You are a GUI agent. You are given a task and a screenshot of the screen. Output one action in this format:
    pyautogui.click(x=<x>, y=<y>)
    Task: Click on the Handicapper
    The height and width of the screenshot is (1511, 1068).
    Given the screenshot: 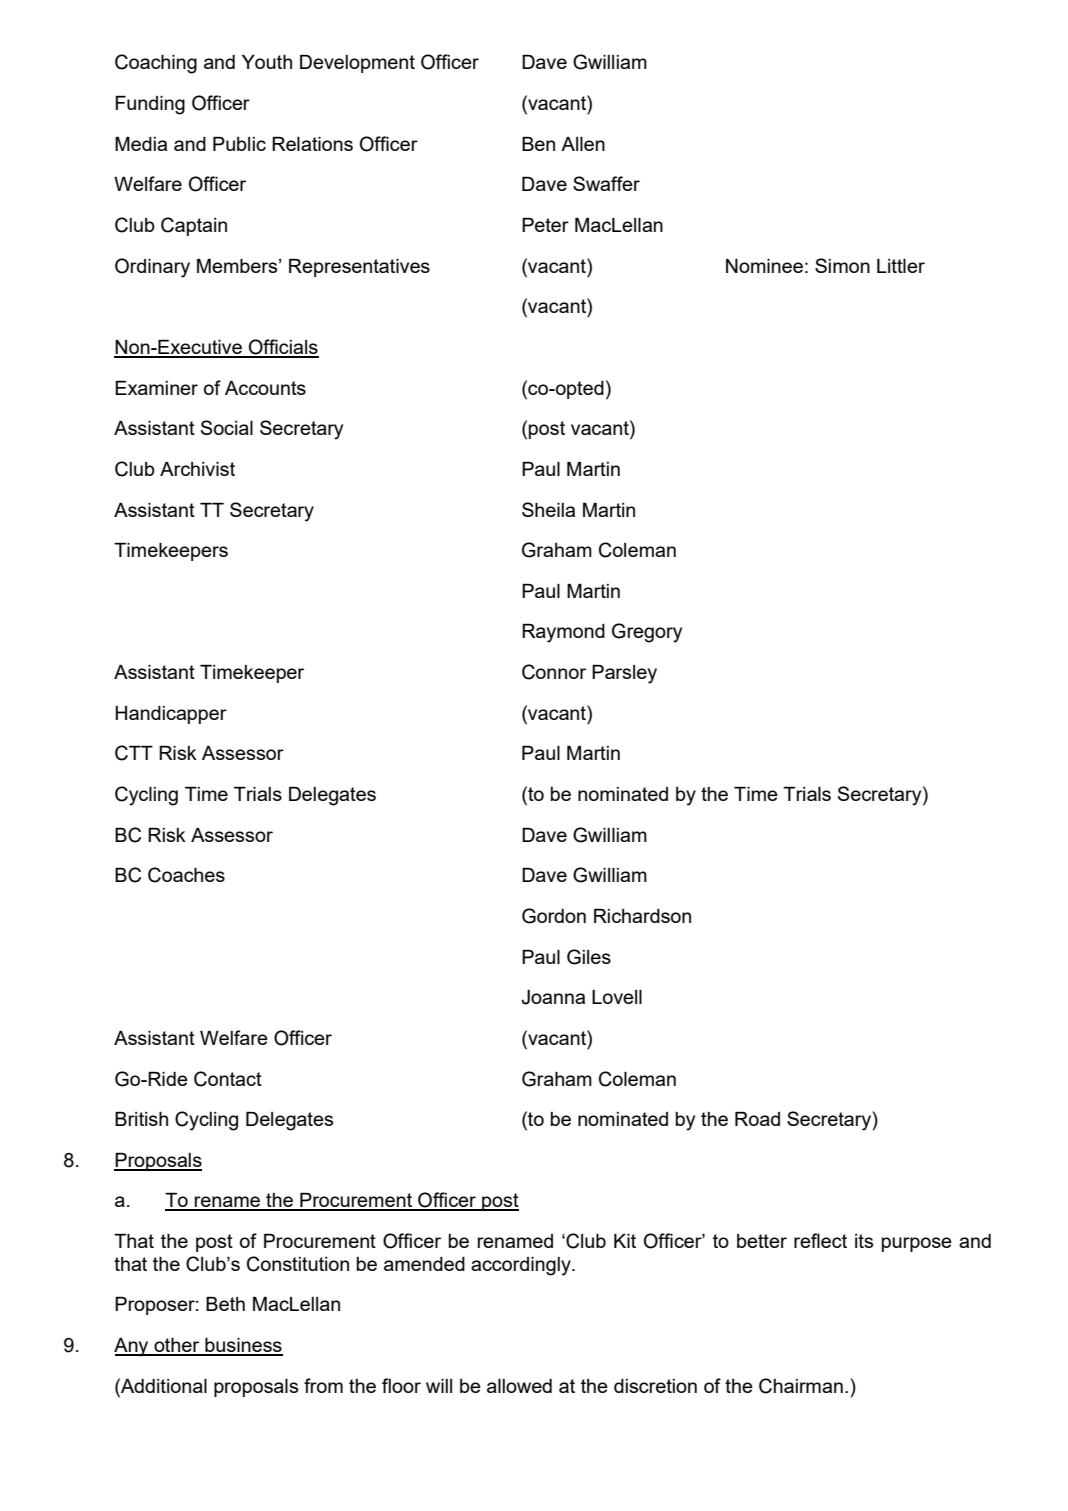 What is the action you would take?
    pyautogui.click(x=171, y=715)
